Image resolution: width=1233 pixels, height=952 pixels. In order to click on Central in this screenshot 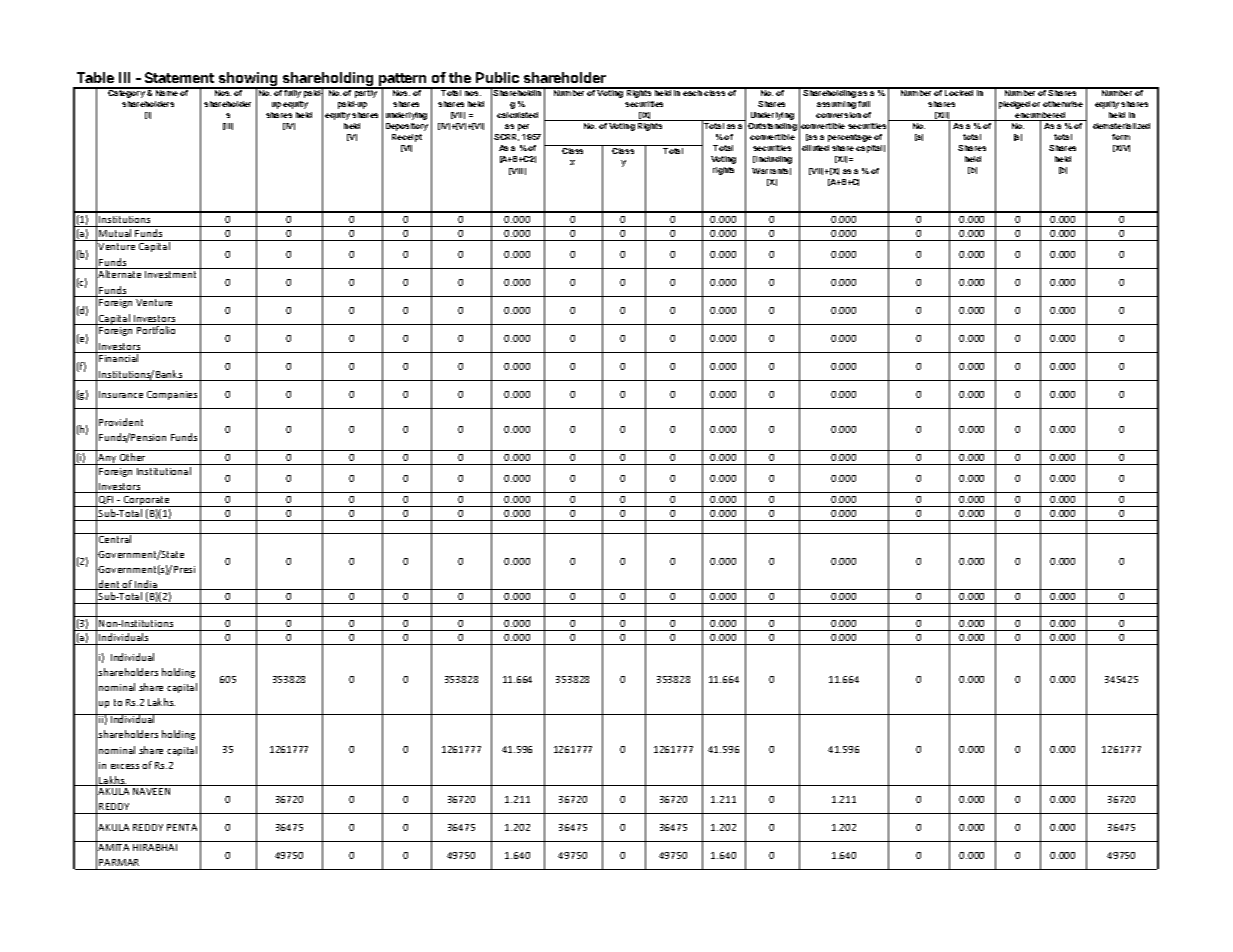, I will do `click(115, 538)`.
